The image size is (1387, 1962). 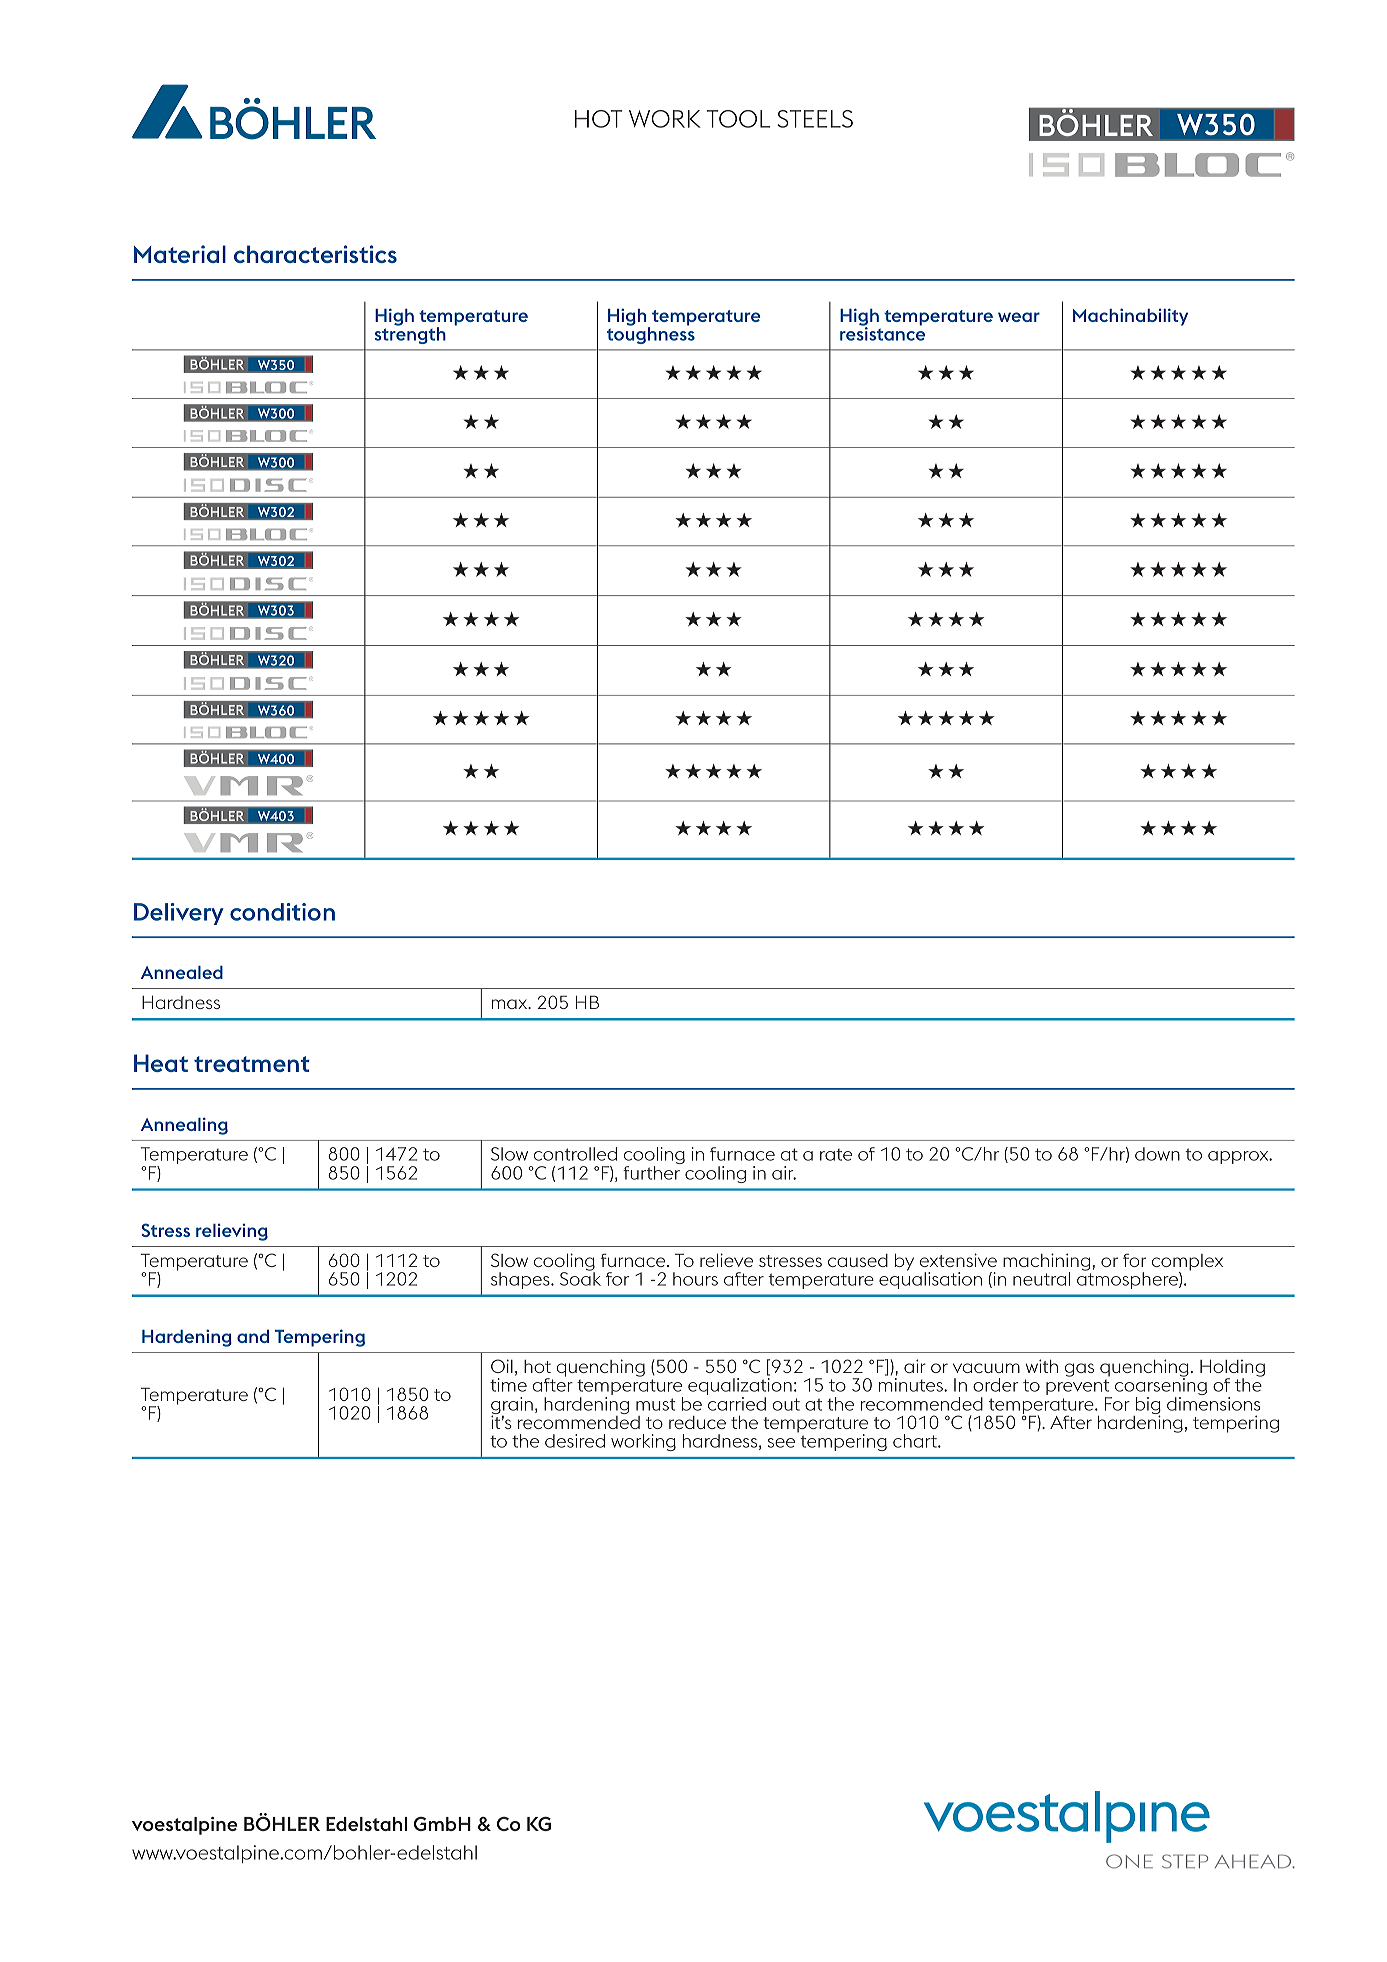 What do you see at coordinates (1019, 317) in the image?
I see `wear` at bounding box center [1019, 317].
